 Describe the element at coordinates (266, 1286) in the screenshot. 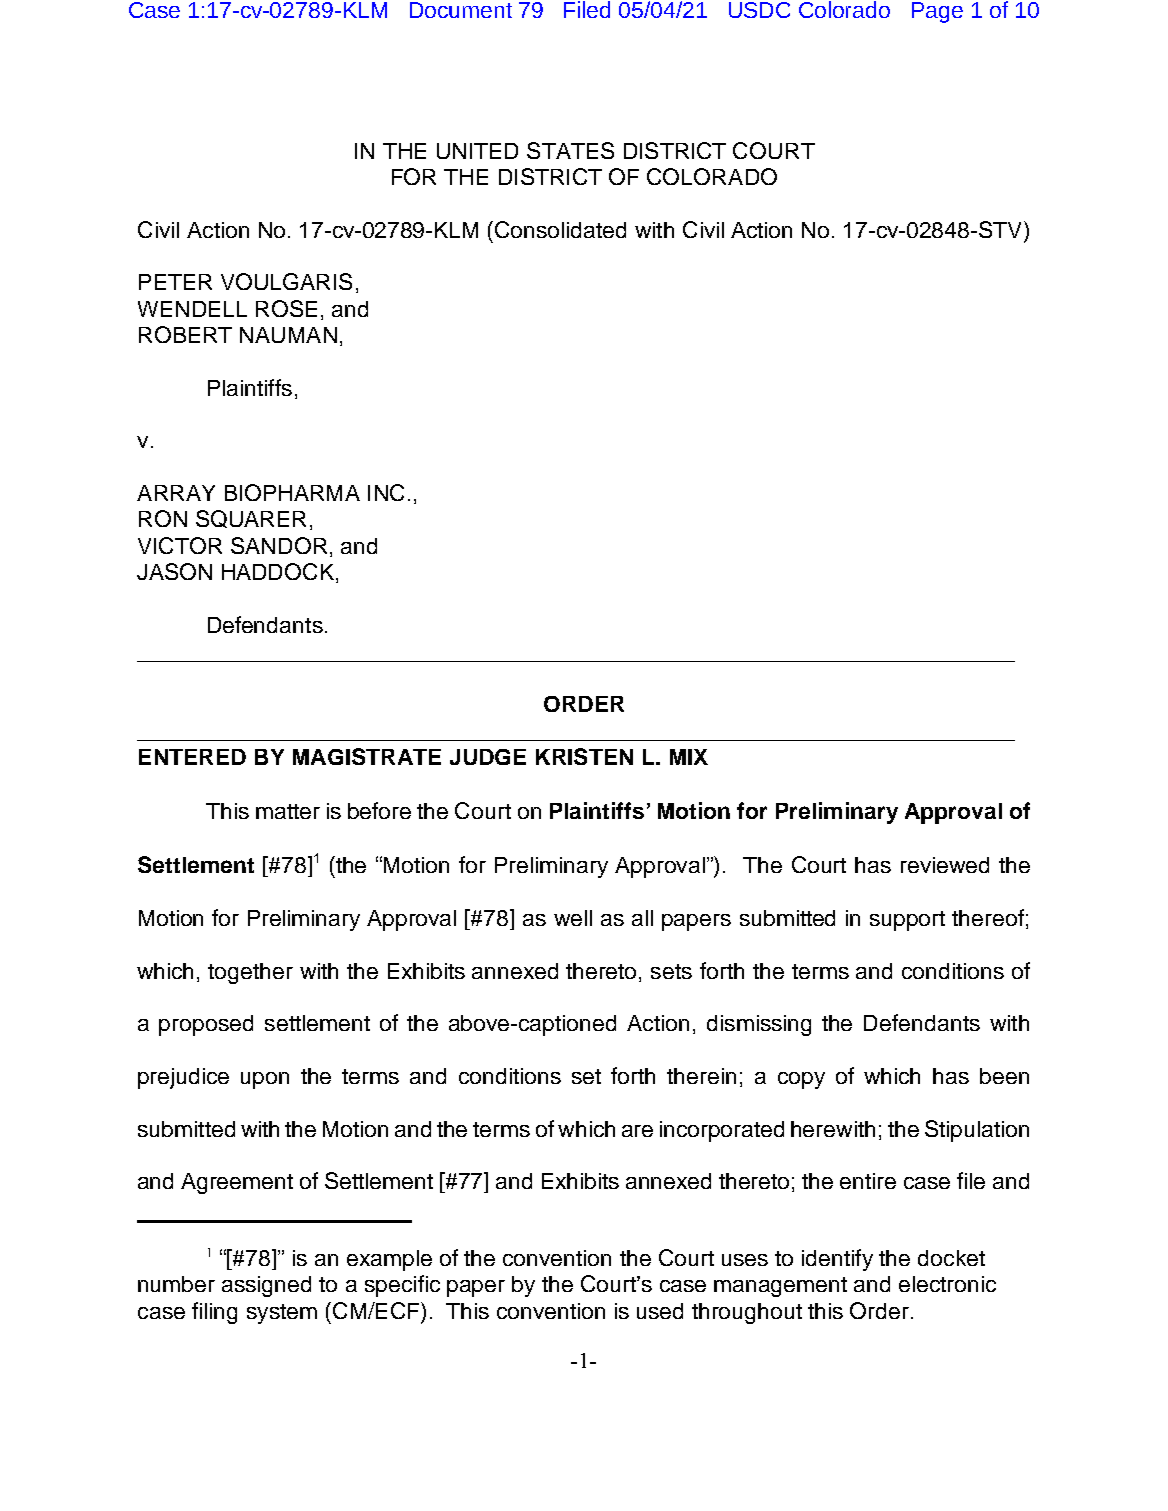

I see `assigned` at that location.
